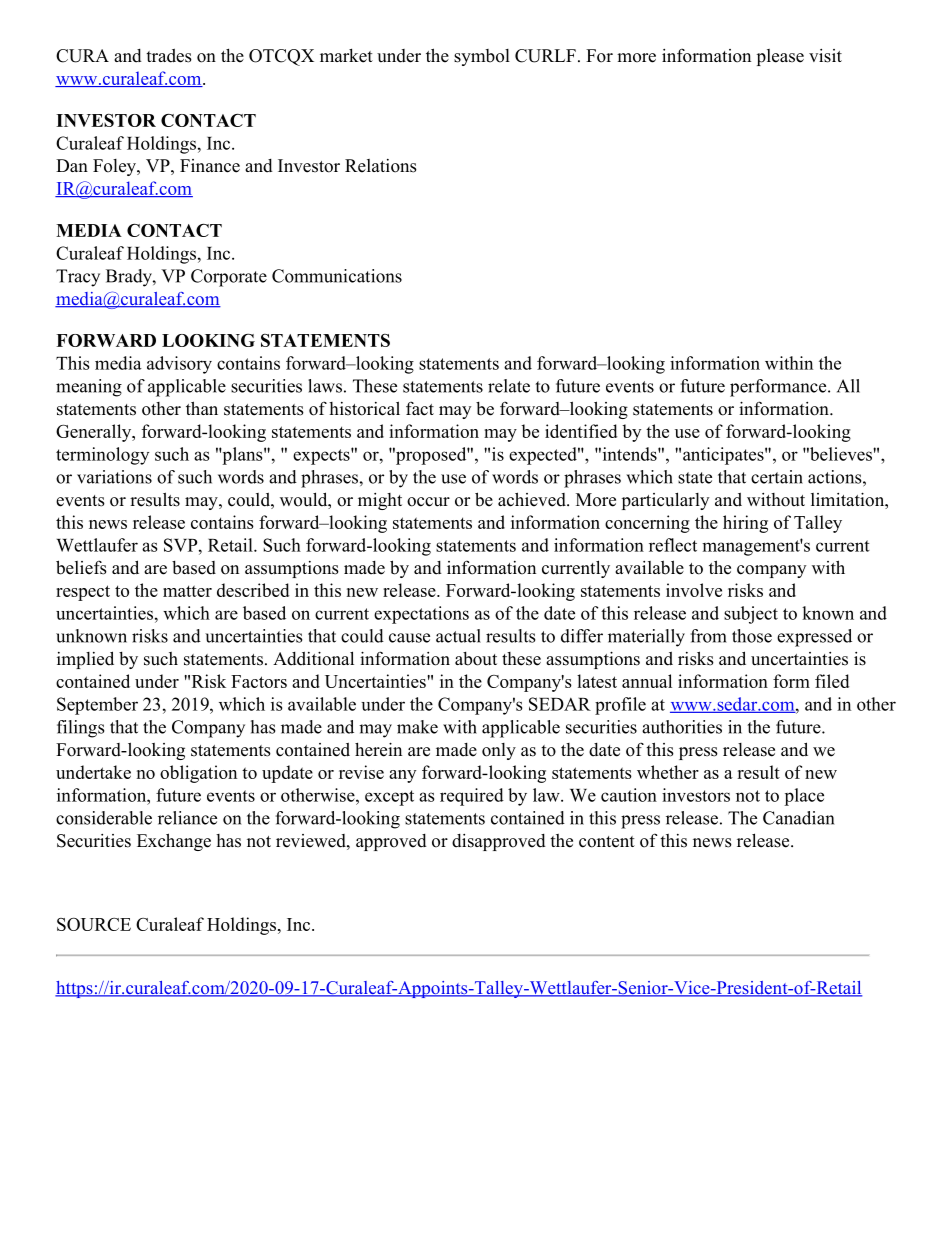  I want to click on symbol, so click(482, 57).
